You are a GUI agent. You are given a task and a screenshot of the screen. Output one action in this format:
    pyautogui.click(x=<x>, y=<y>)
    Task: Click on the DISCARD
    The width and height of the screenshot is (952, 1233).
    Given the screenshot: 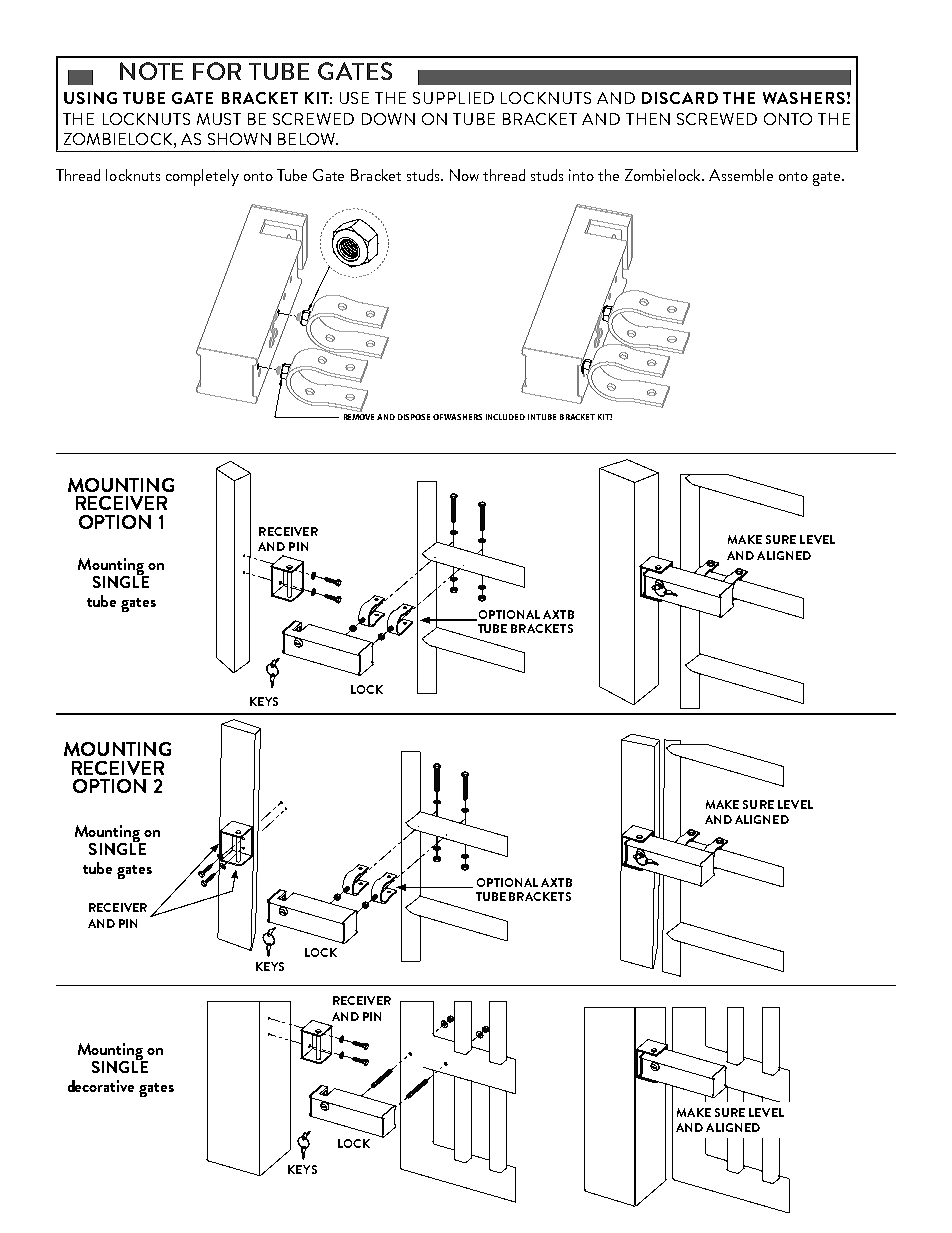 What is the action you would take?
    pyautogui.click(x=680, y=98)
